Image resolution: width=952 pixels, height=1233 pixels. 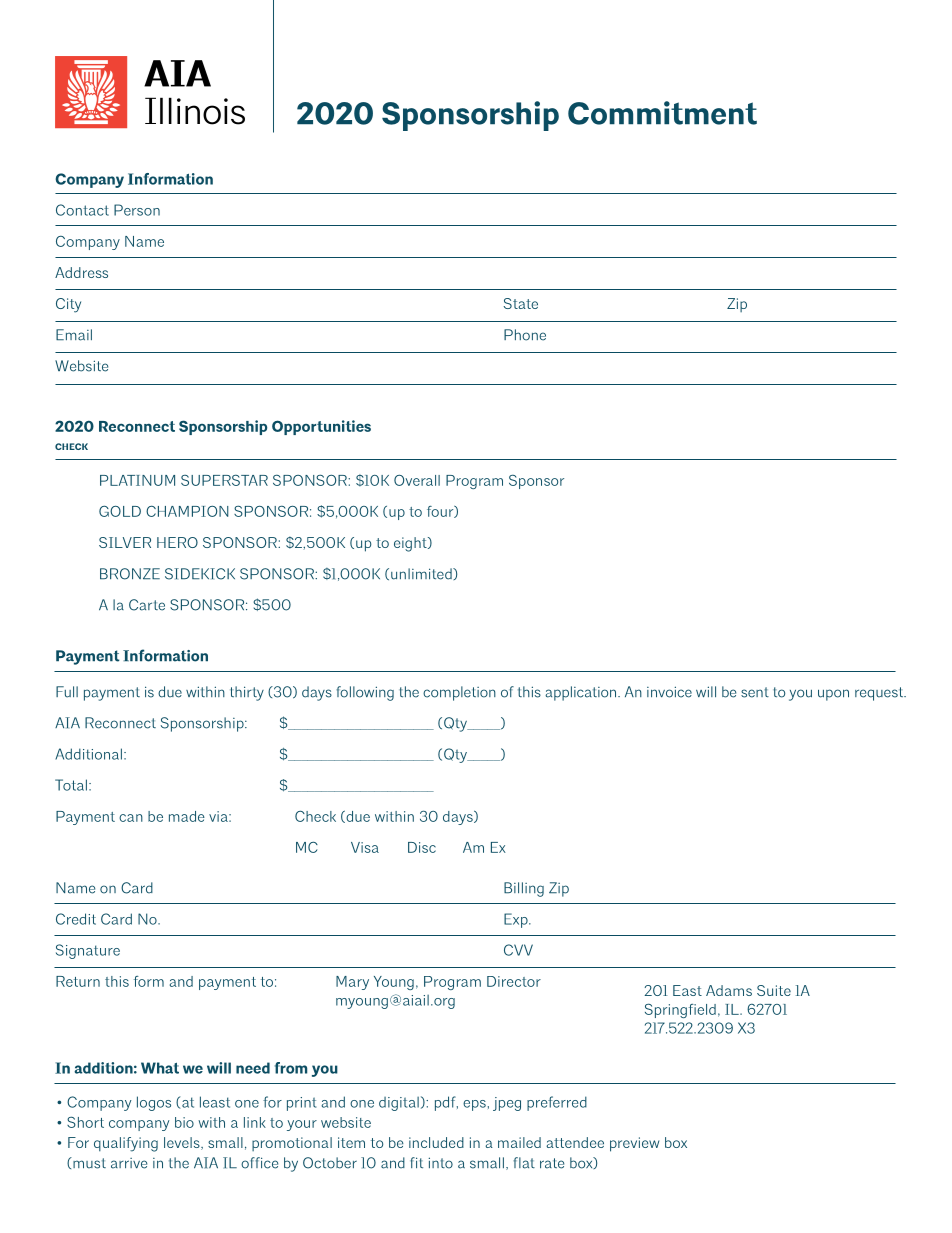 I want to click on eight, so click(x=411, y=544).
